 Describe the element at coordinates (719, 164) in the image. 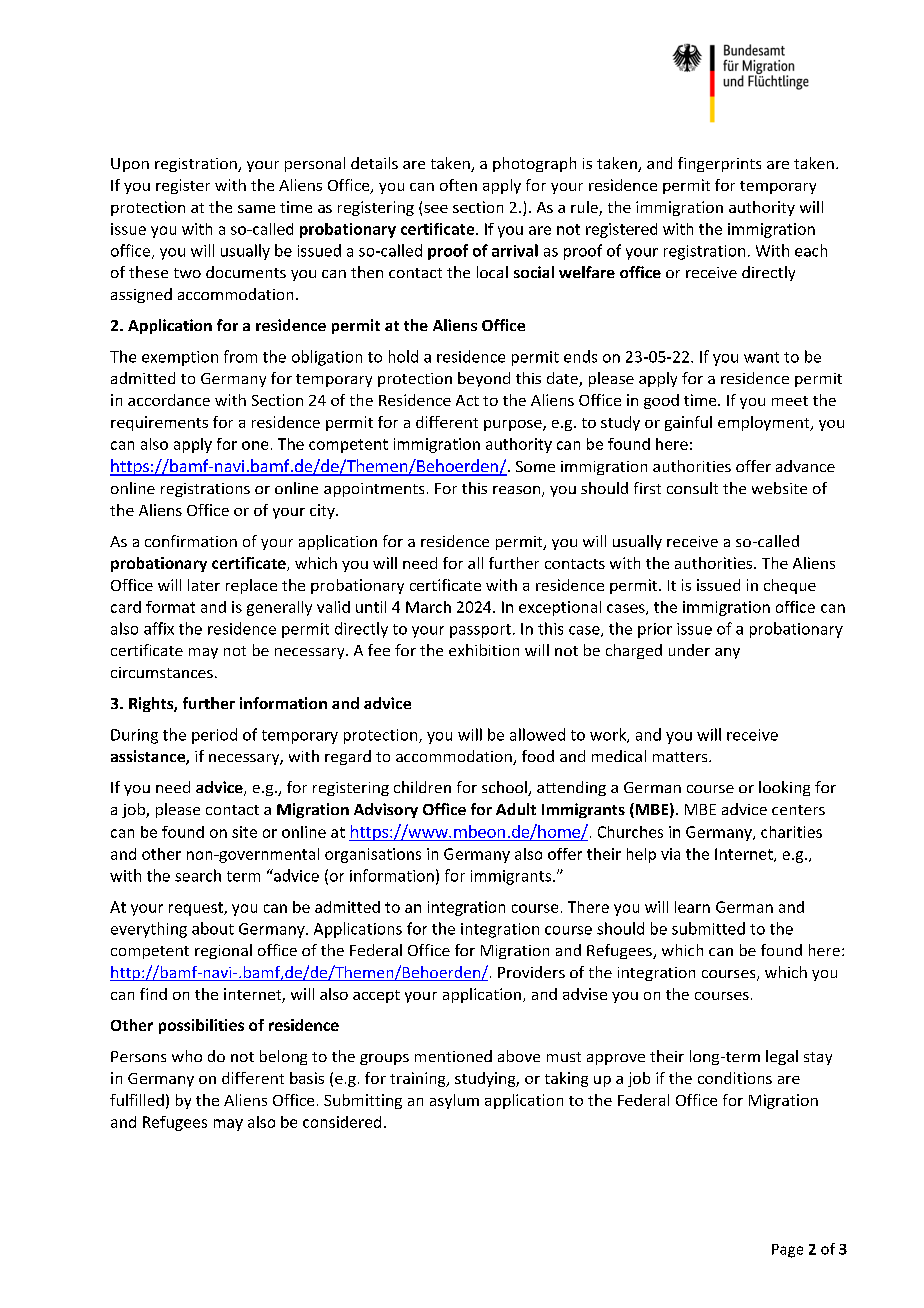

I see `fingerprints` at that location.
